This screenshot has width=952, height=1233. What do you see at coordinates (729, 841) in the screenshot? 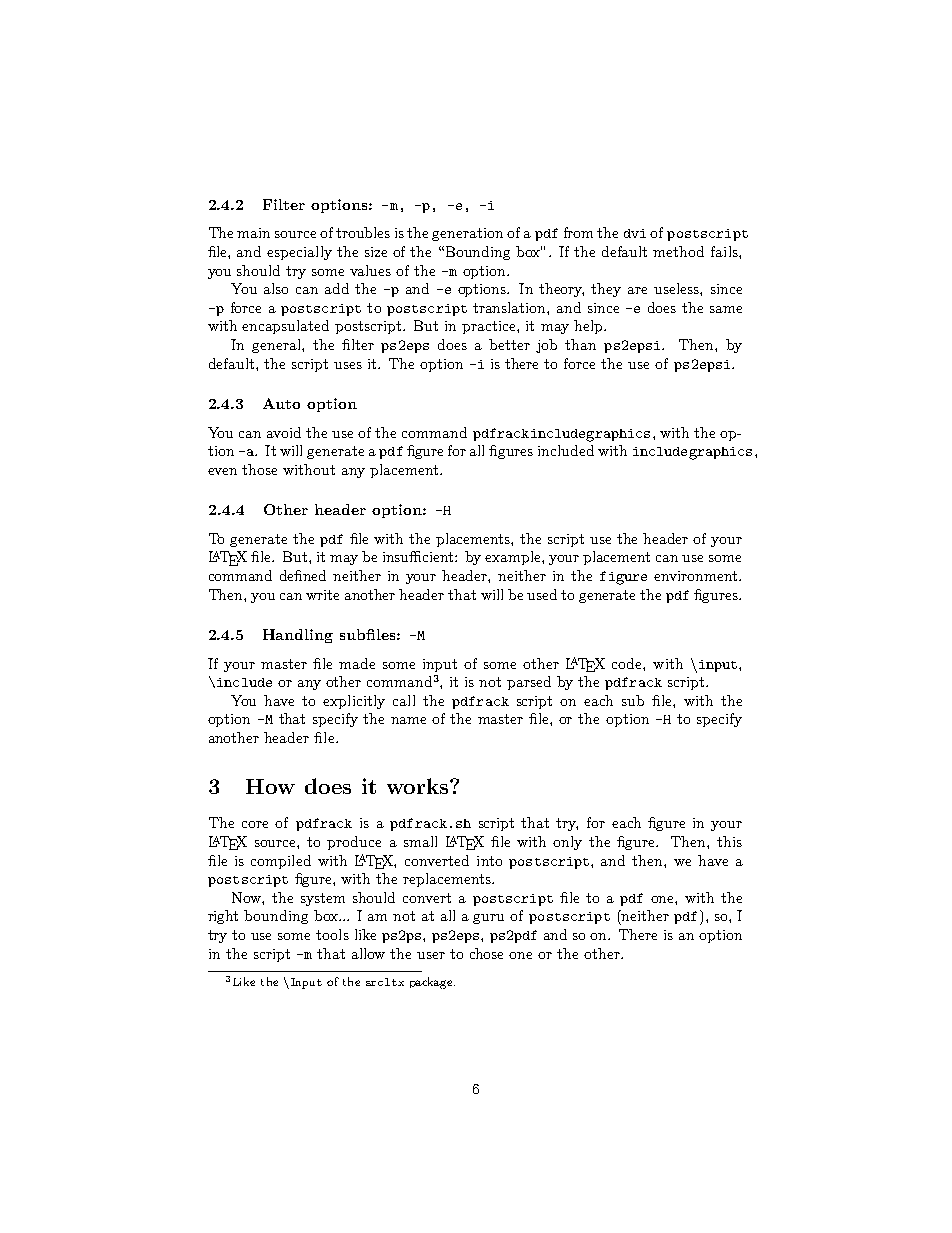
I see `this` at bounding box center [729, 841].
